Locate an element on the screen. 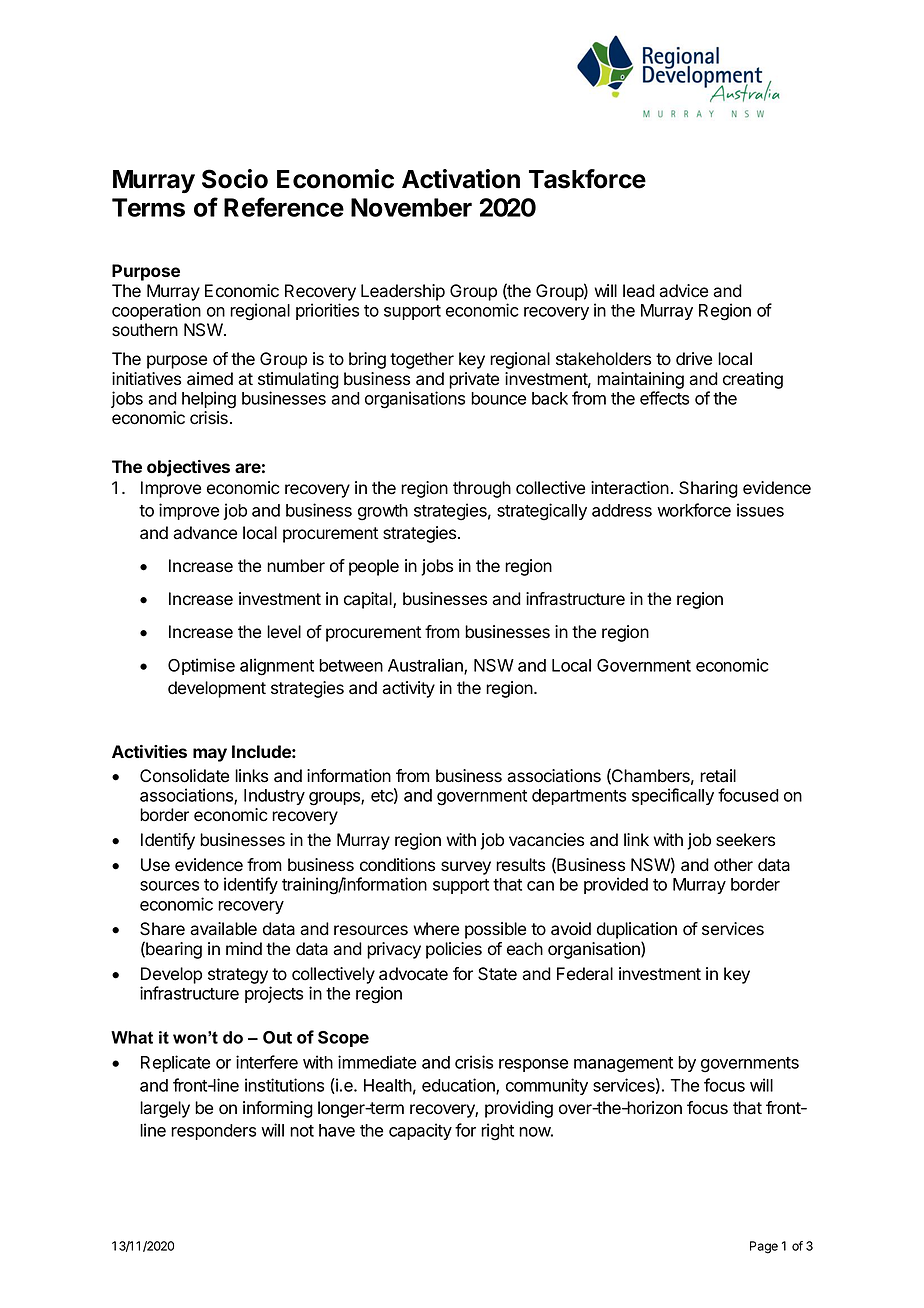 The image size is (924, 1308). Sharing is located at coordinates (708, 489).
